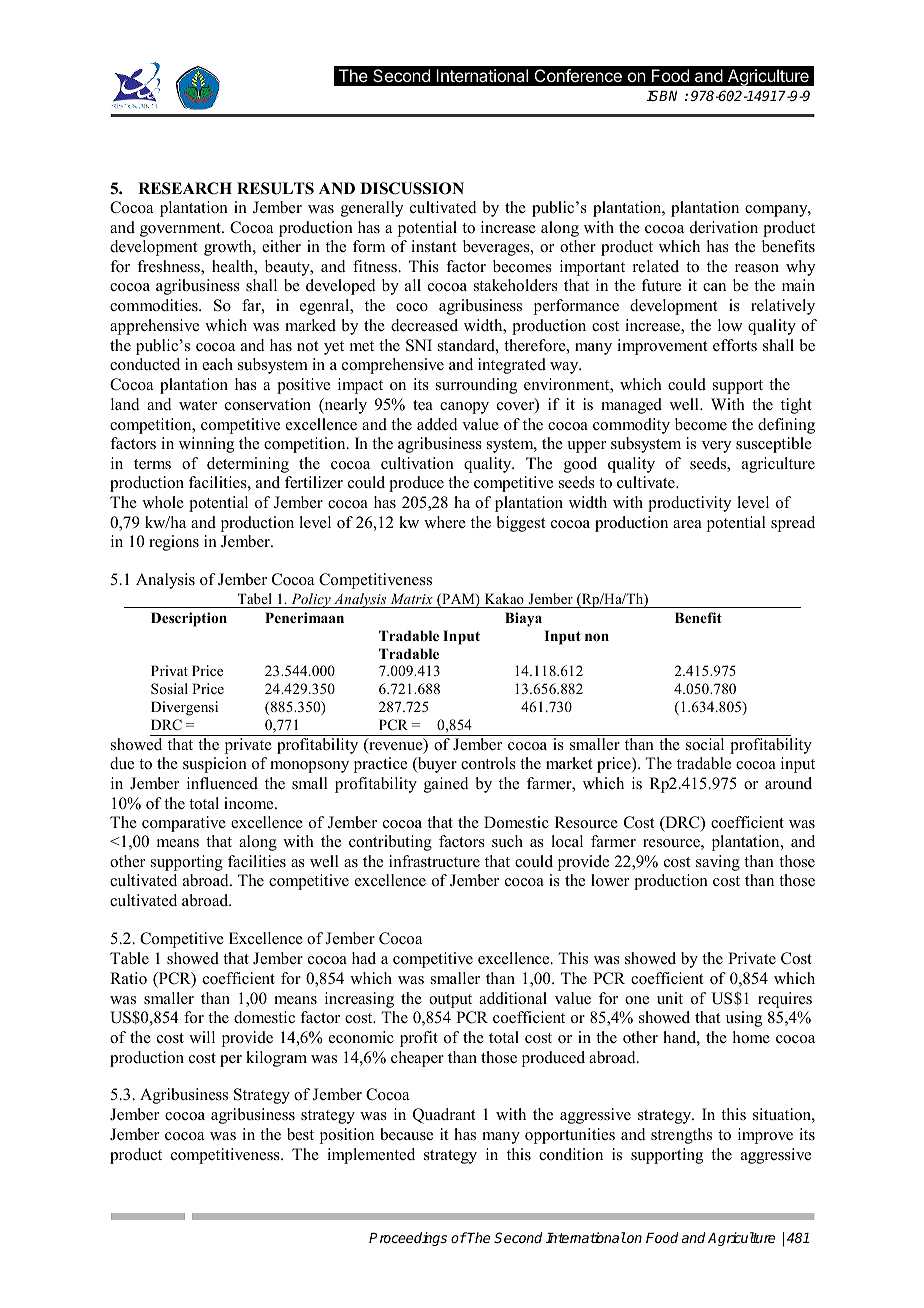  What do you see at coordinates (300, 1134) in the screenshot?
I see `best` at bounding box center [300, 1134].
